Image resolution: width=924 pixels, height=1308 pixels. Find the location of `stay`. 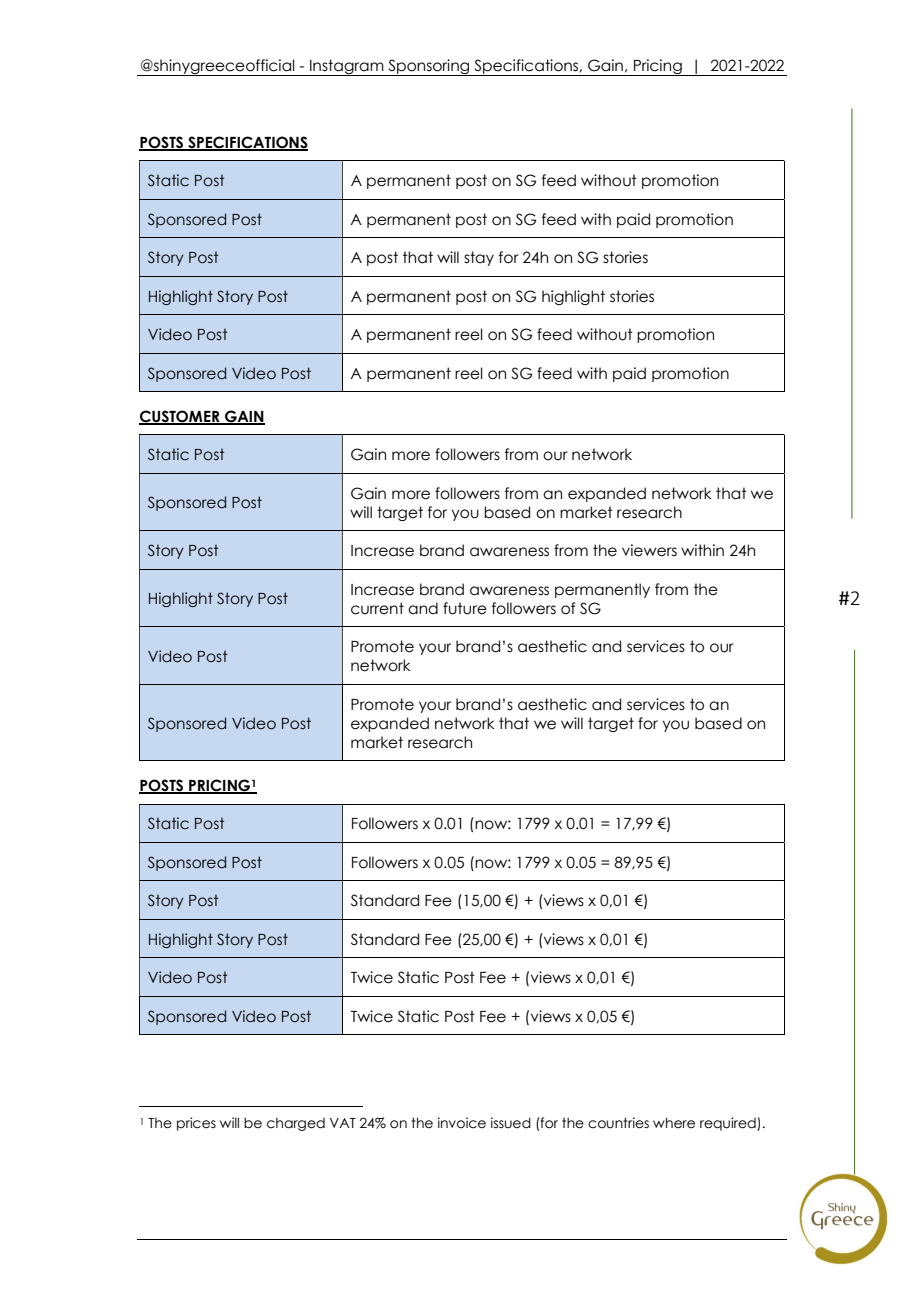

stay is located at coordinates (479, 258).
